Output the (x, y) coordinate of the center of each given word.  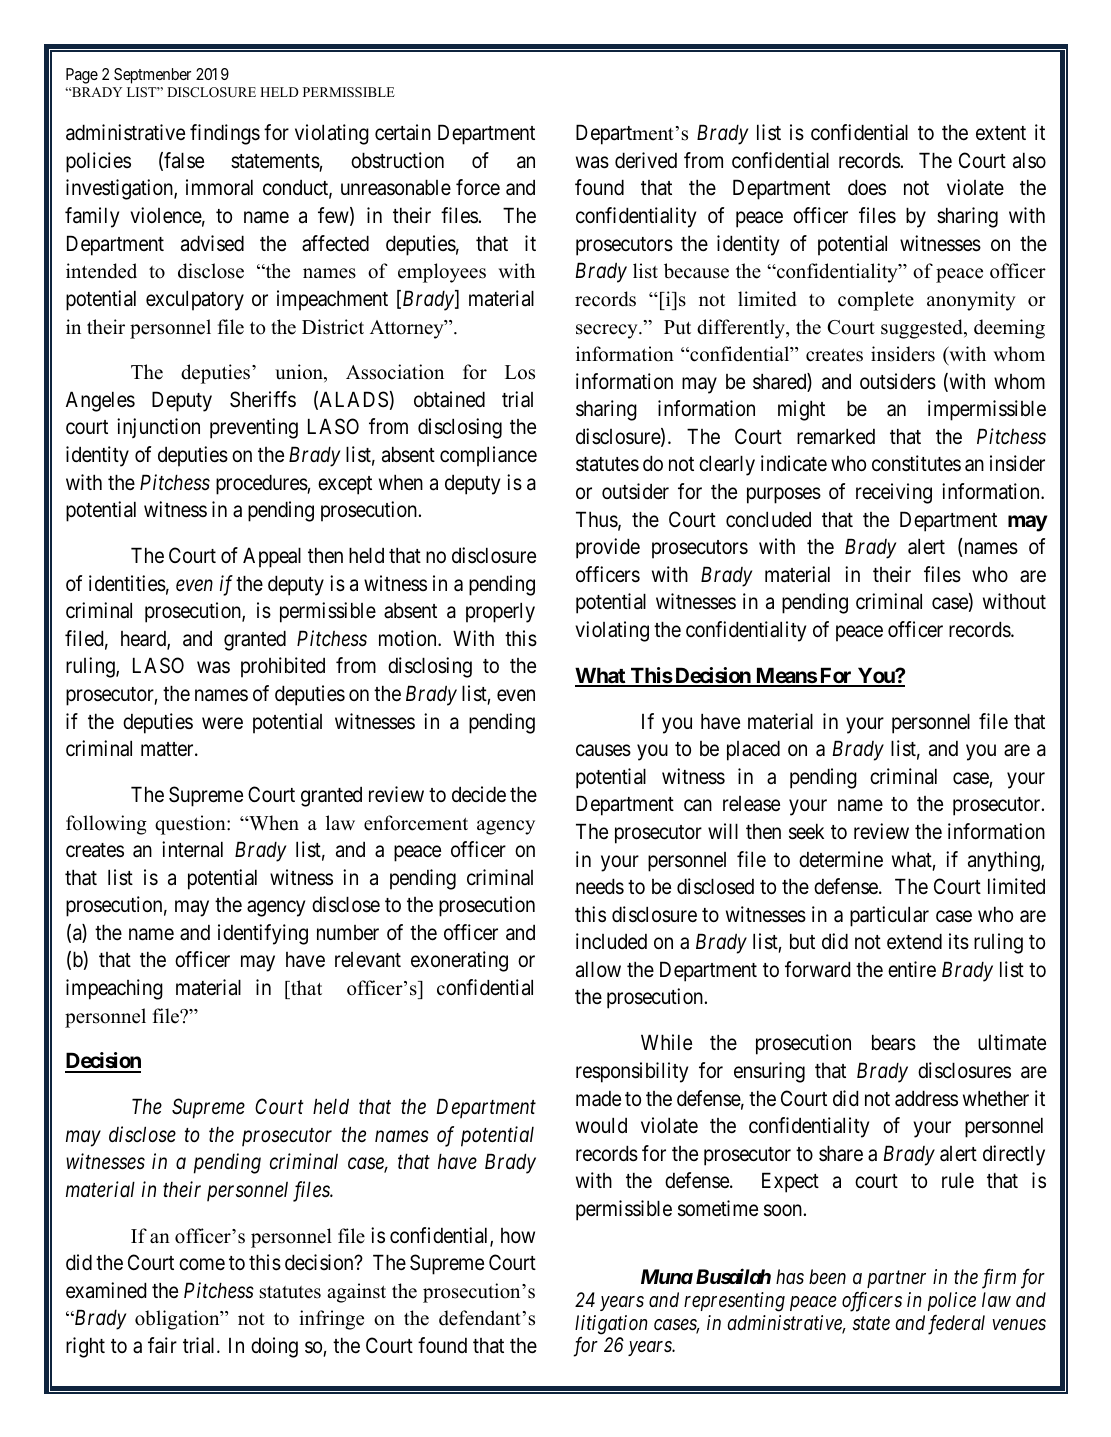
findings (225, 134)
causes (603, 751)
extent (1001, 133)
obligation (178, 1320)
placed (753, 750)
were (222, 723)
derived (646, 160)
